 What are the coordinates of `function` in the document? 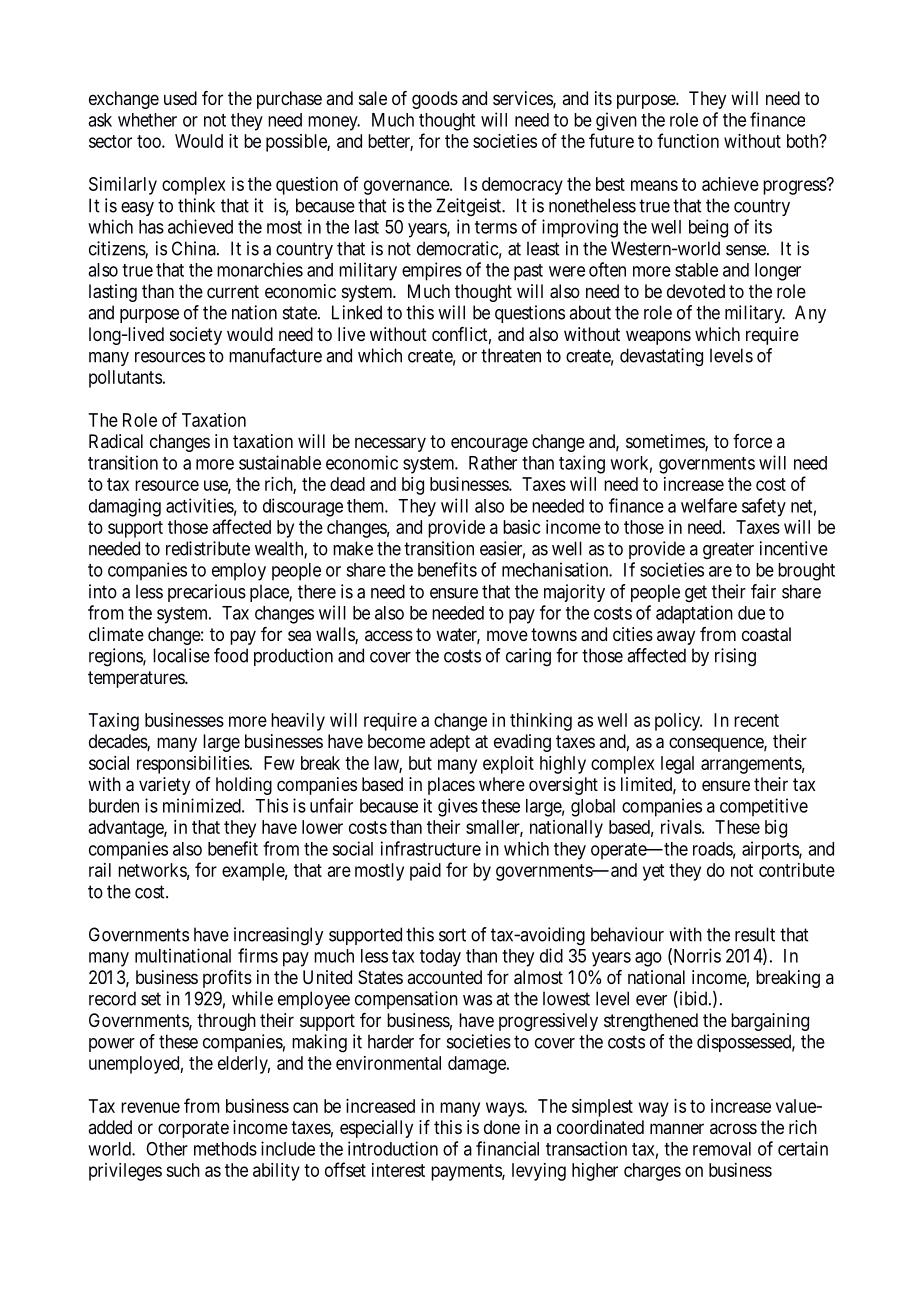 It's located at (688, 140).
